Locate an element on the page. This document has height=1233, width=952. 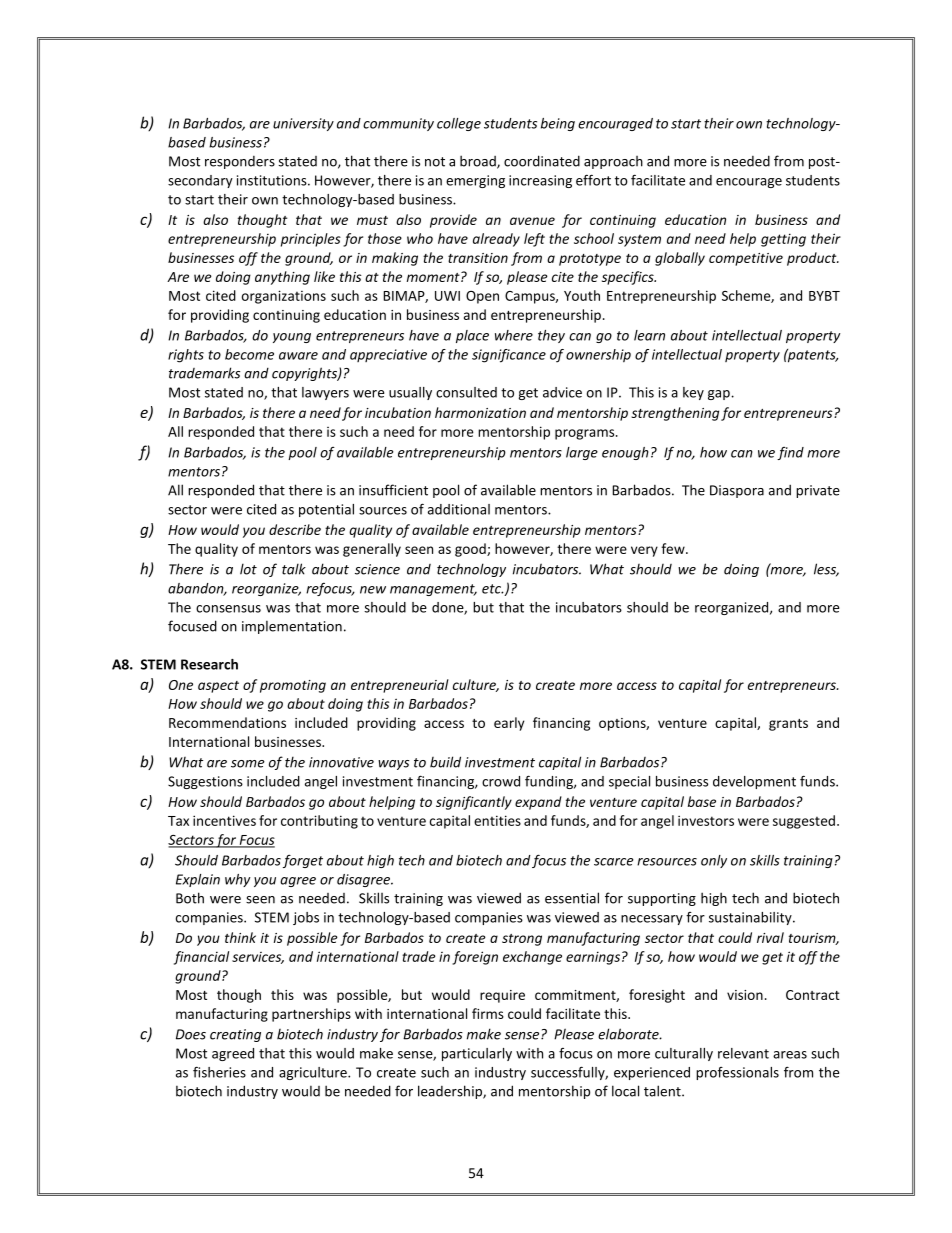
relevant is located at coordinates (743, 1053).
